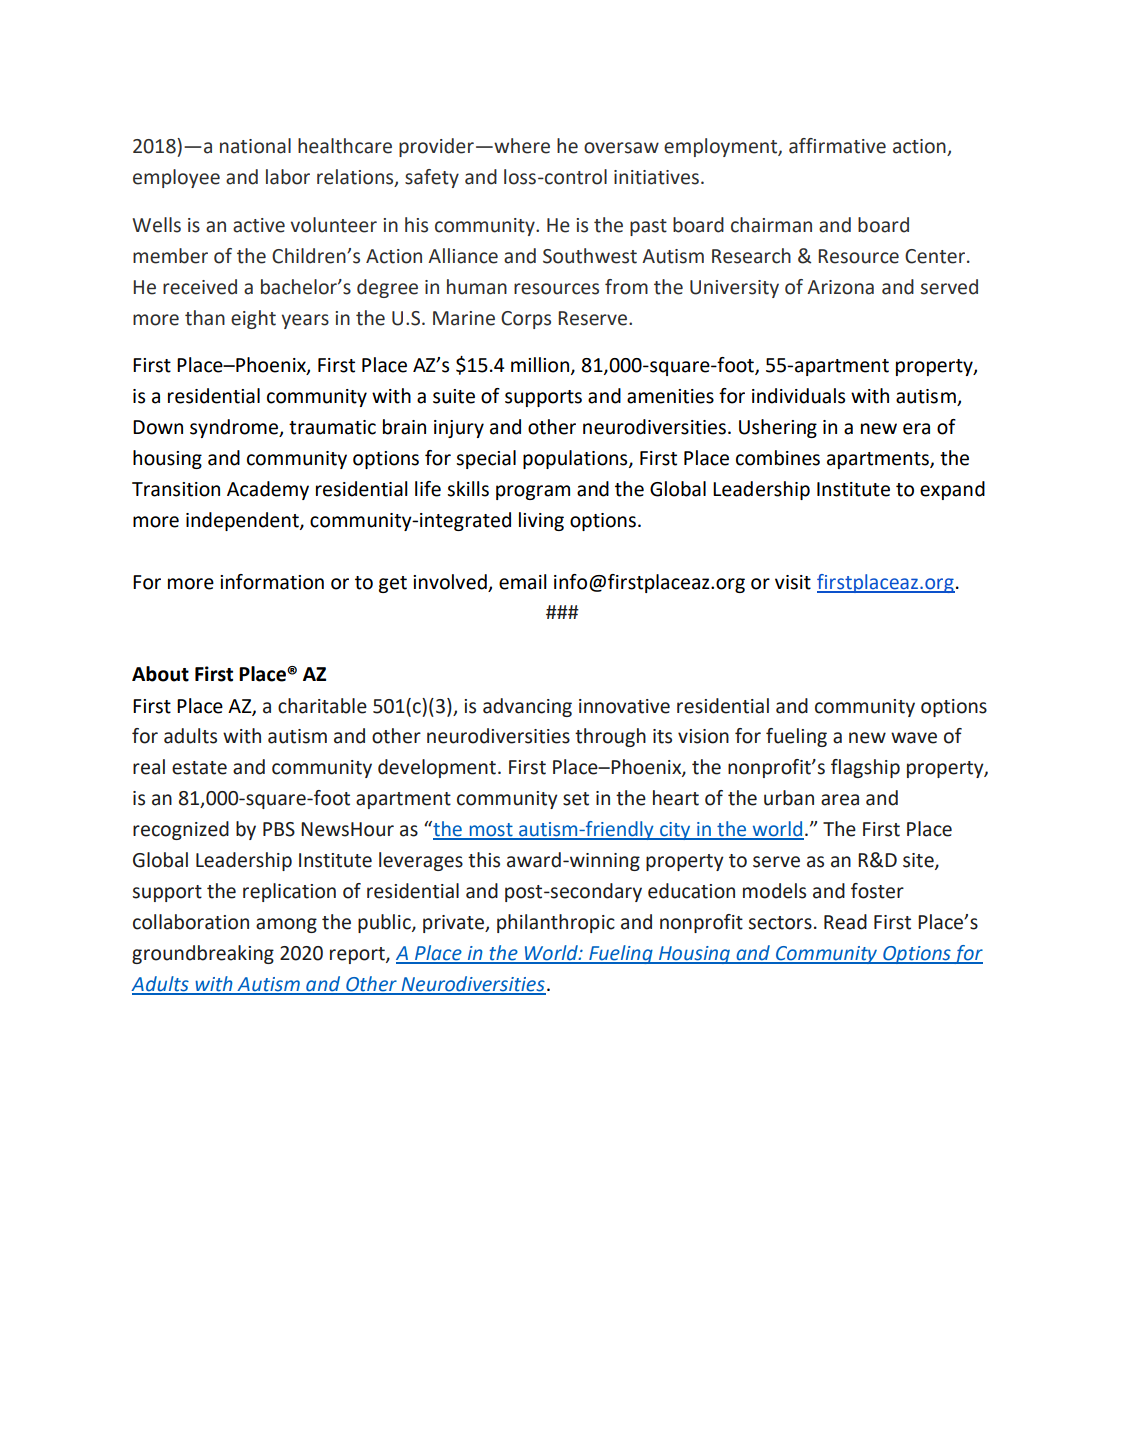  What do you see at coordinates (235, 428) in the document?
I see `syndrome` at bounding box center [235, 428].
